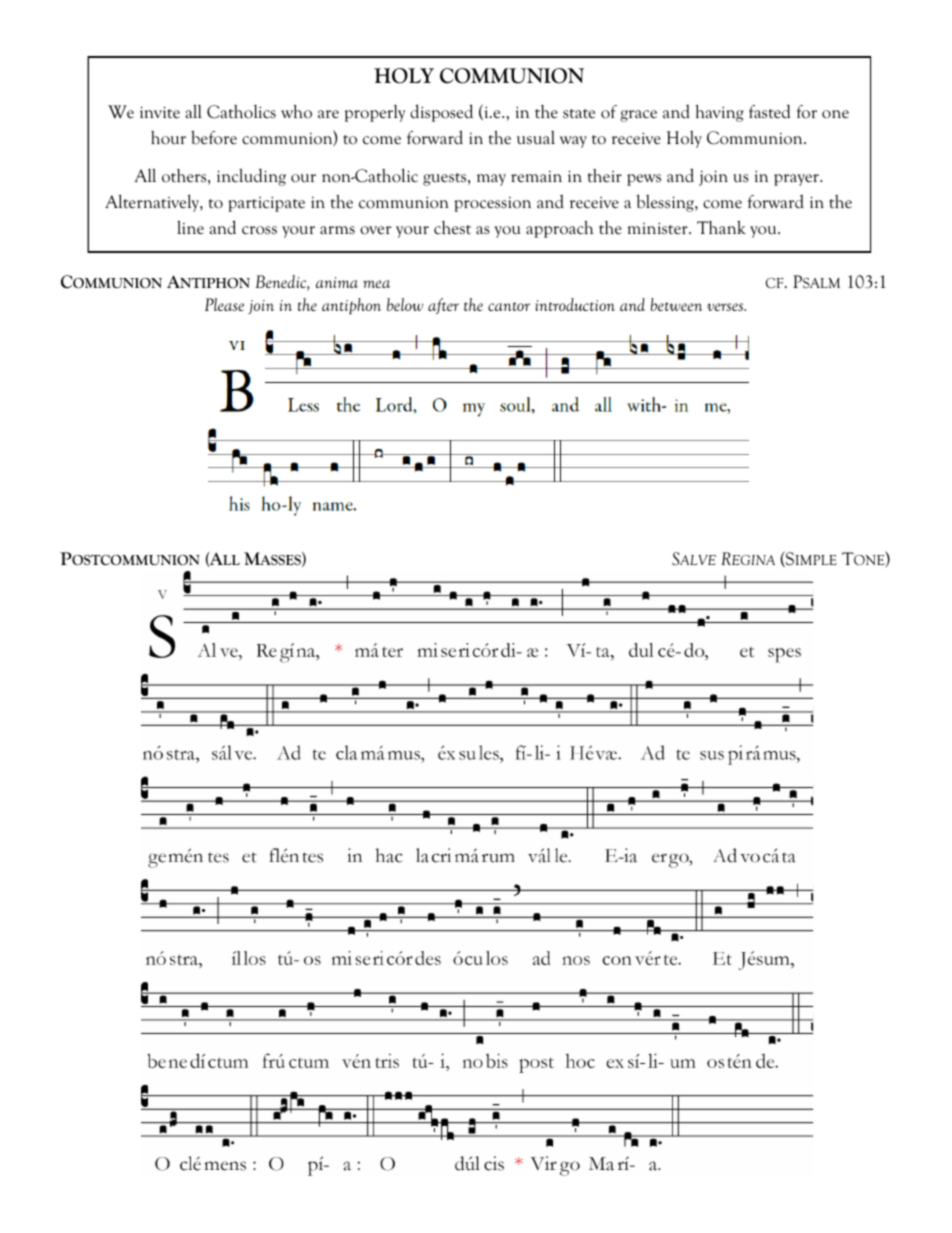 The height and width of the image is (1233, 952). What do you see at coordinates (441, 113) in the image?
I see `disposed` at bounding box center [441, 113].
